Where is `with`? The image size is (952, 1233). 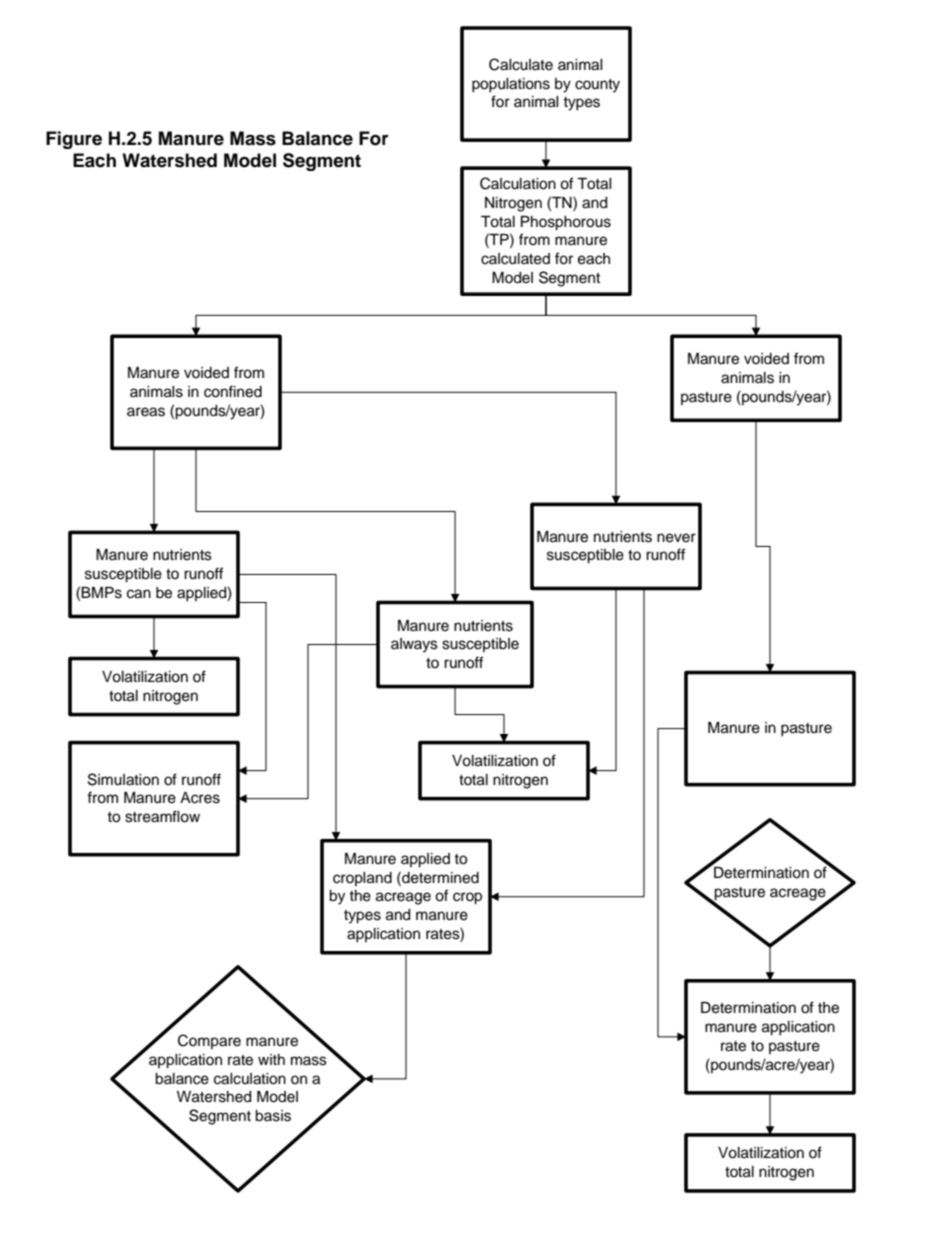
with is located at coordinates (271, 1059).
